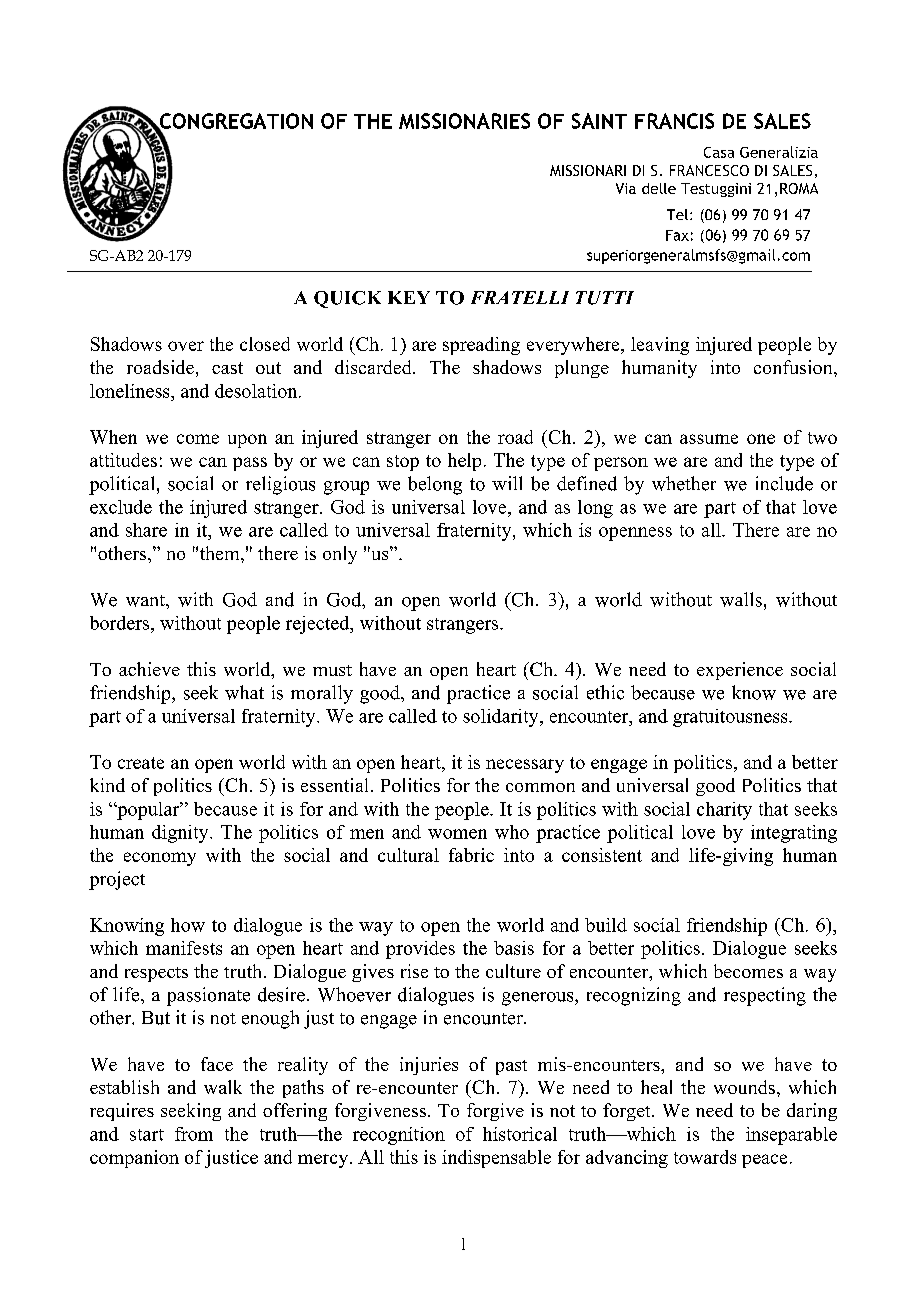  Describe the element at coordinates (502, 718) in the screenshot. I see `solidarity` at that location.
